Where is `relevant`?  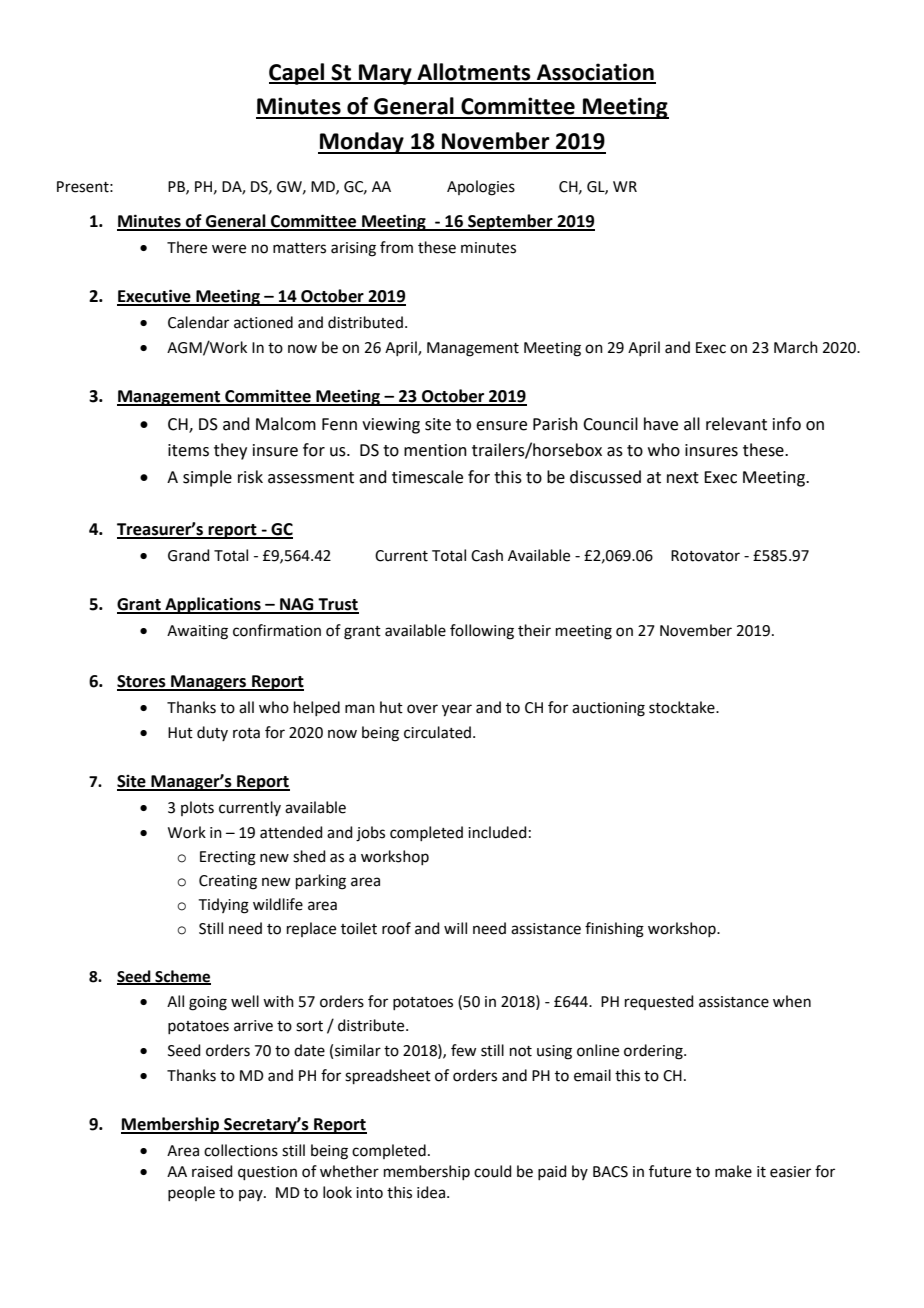 relevant is located at coordinates (736, 424).
